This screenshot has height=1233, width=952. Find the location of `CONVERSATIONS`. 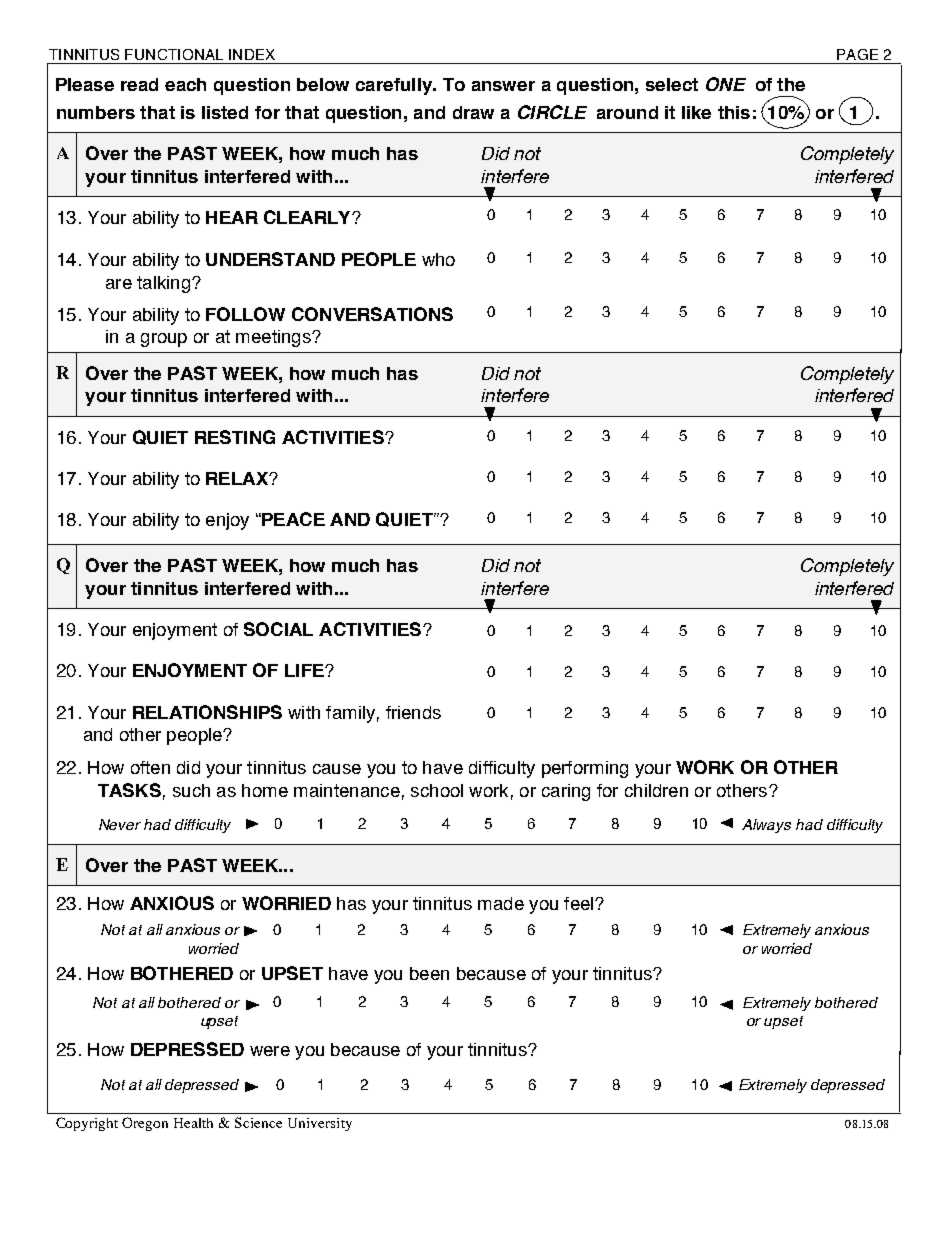

CONVERSATIONS is located at coordinates (372, 314).
